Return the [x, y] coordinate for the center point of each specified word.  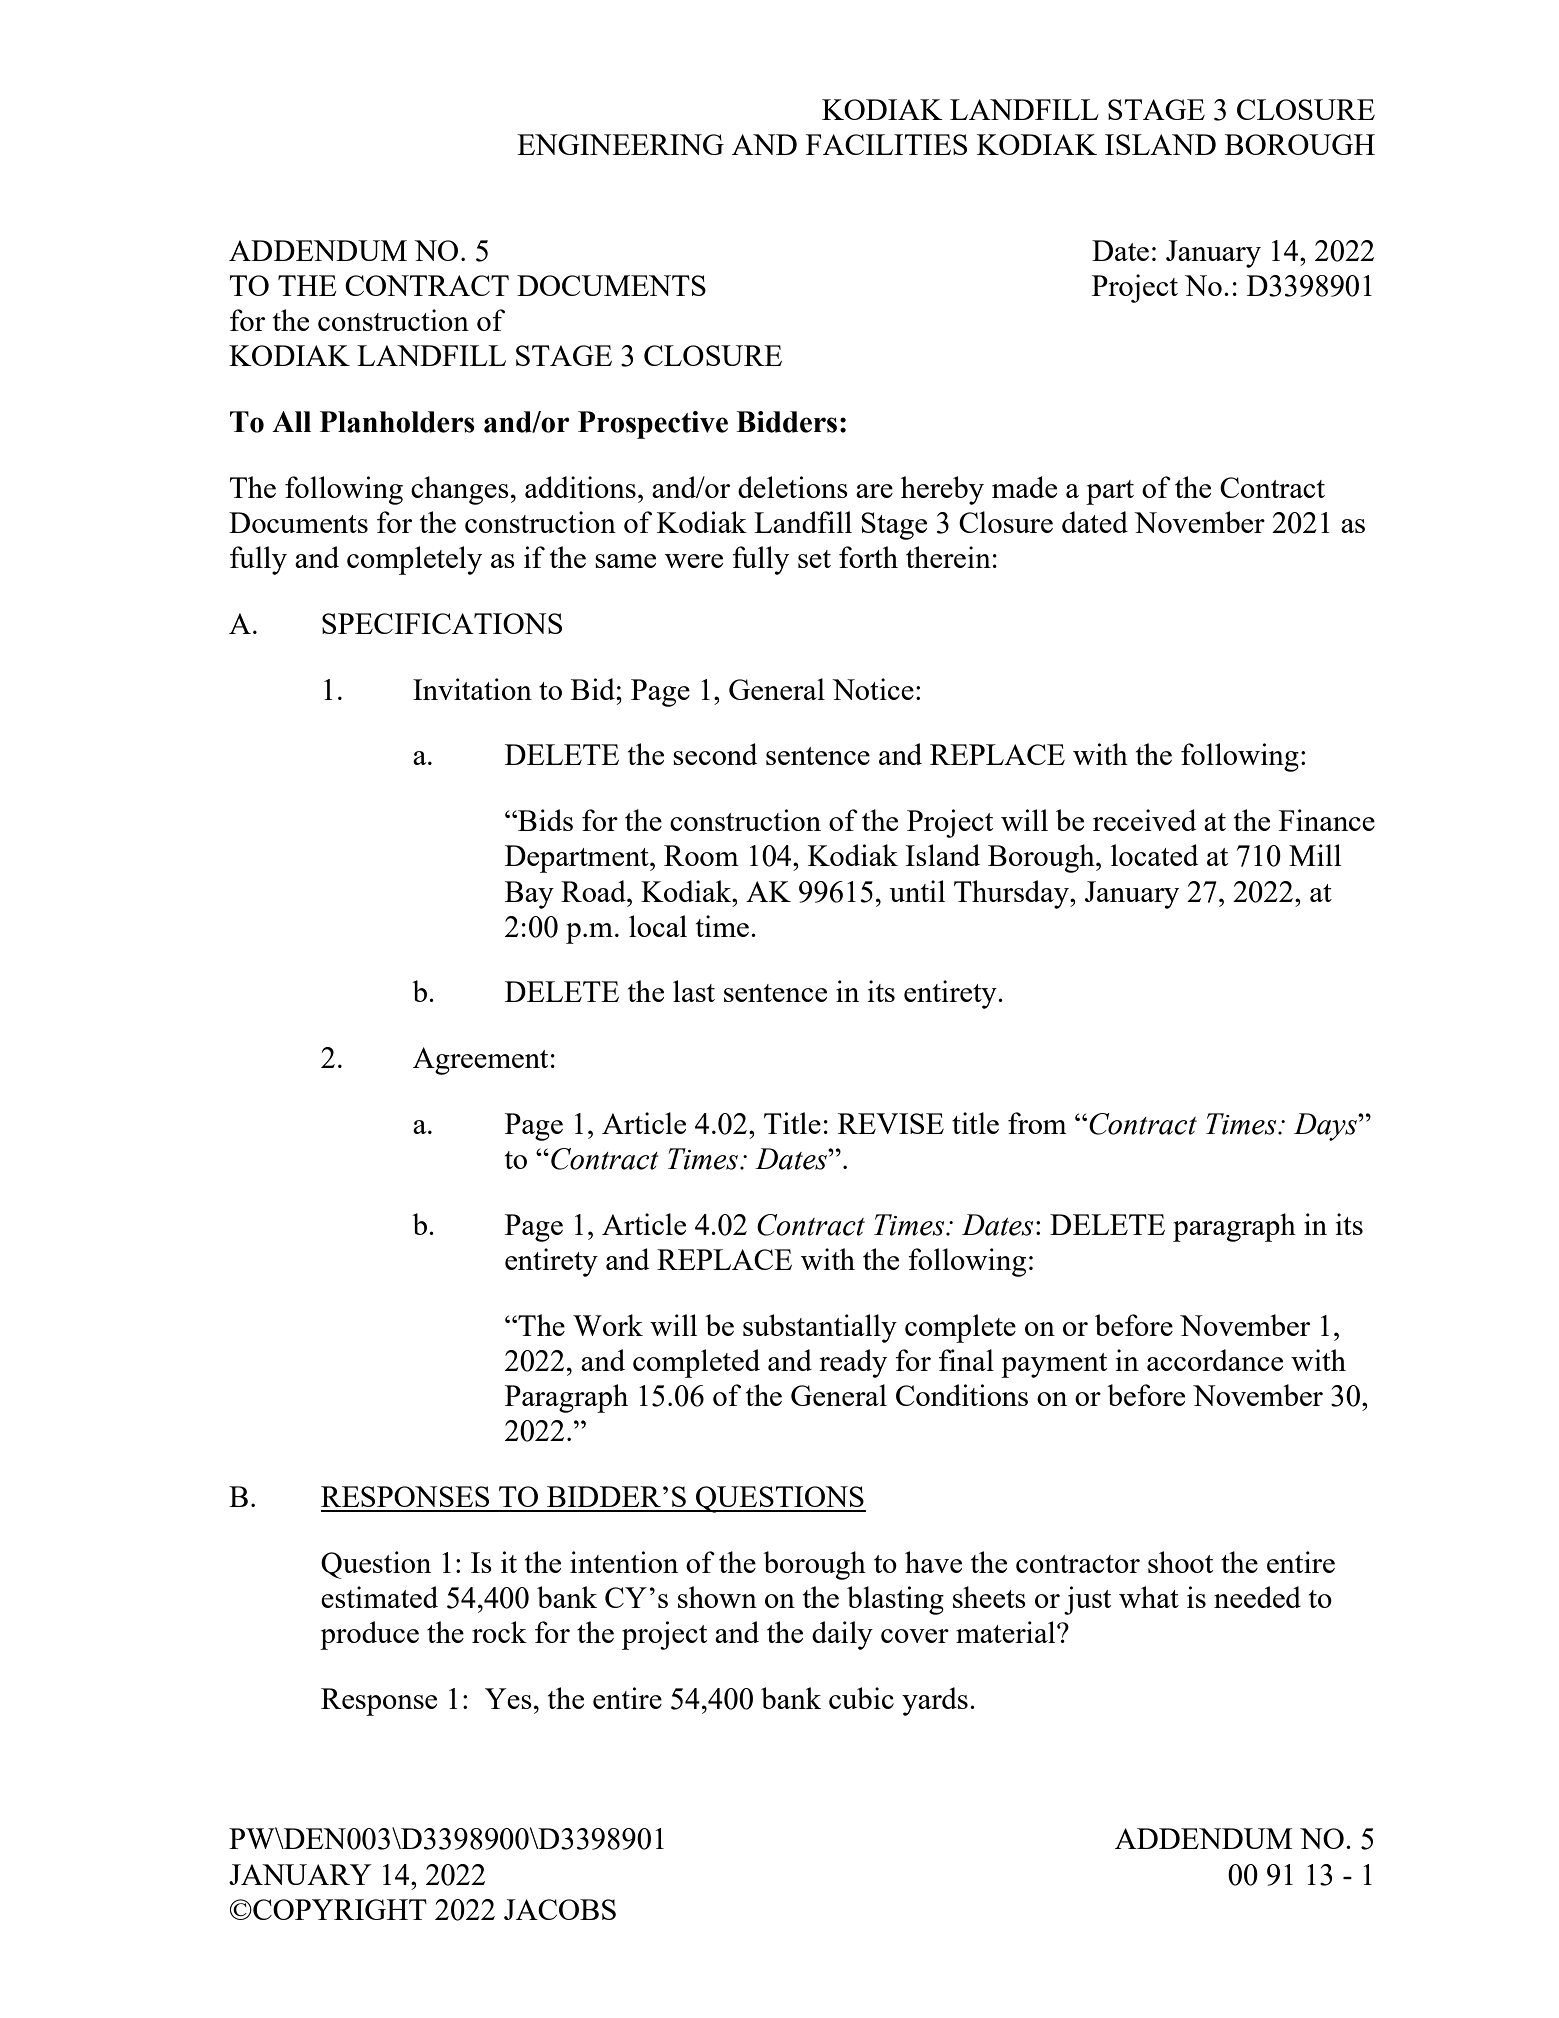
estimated [379, 1597]
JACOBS [560, 1909]
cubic [861, 1698]
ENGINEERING [620, 144]
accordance [1215, 1360]
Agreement [480, 1061]
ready [853, 1363]
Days [1326, 1127]
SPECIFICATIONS [442, 623]
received [1144, 820]
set [814, 559]
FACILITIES [886, 144]
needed [1257, 1597]
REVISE [891, 1123]
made [1024, 487]
